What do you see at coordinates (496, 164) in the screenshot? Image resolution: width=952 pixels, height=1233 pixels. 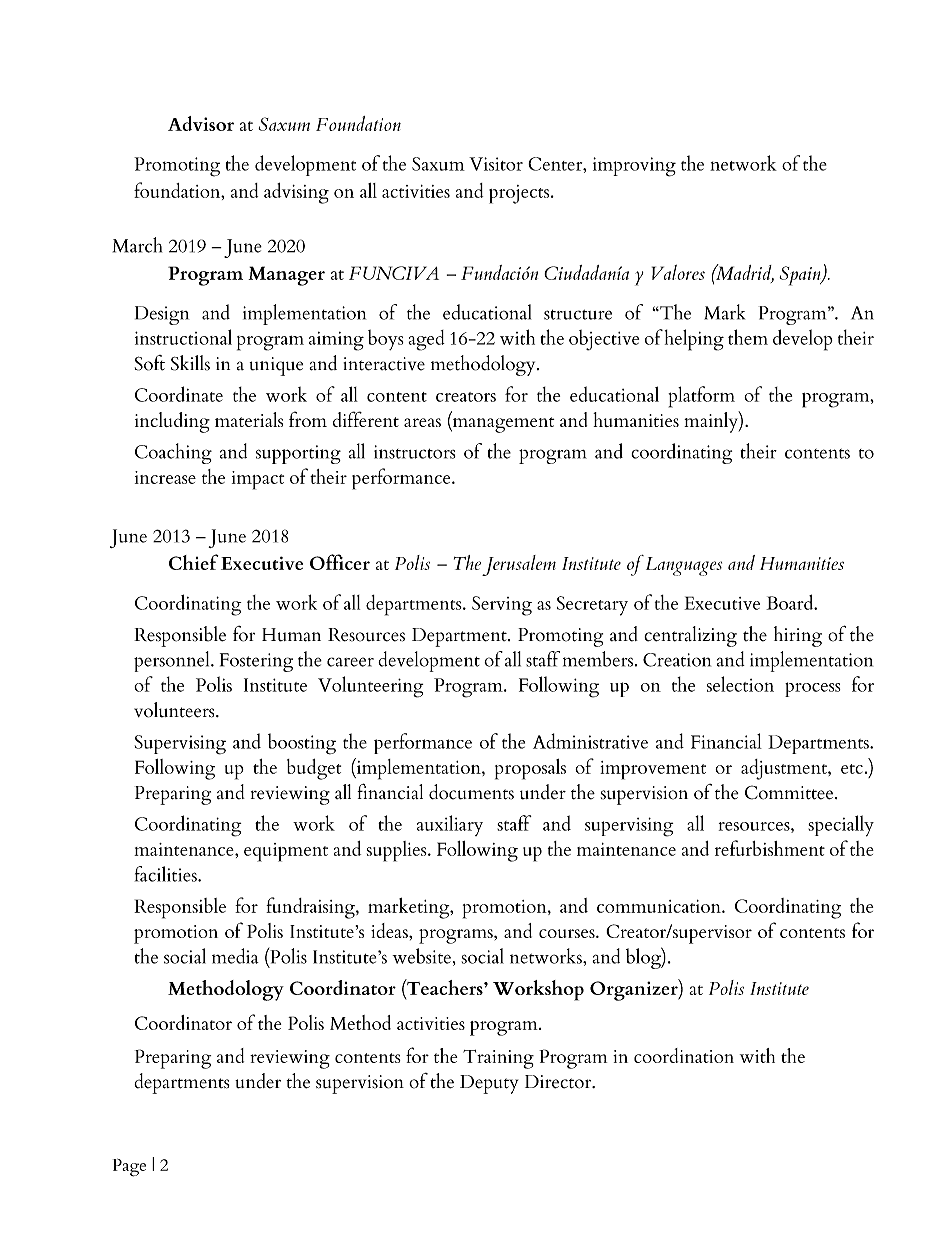 I see `Visitor` at bounding box center [496, 164].
